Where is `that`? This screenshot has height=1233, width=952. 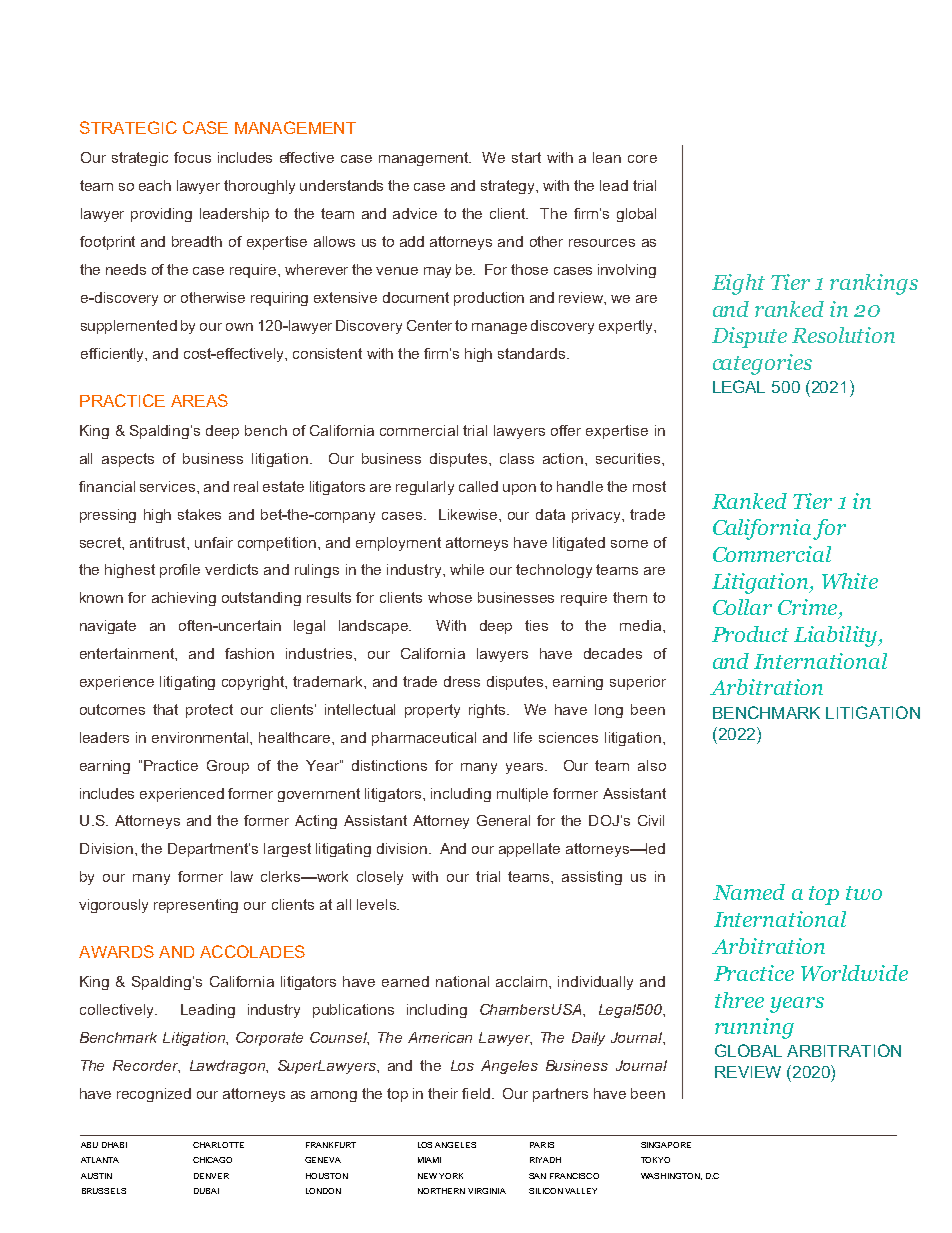
that is located at coordinates (165, 709).
